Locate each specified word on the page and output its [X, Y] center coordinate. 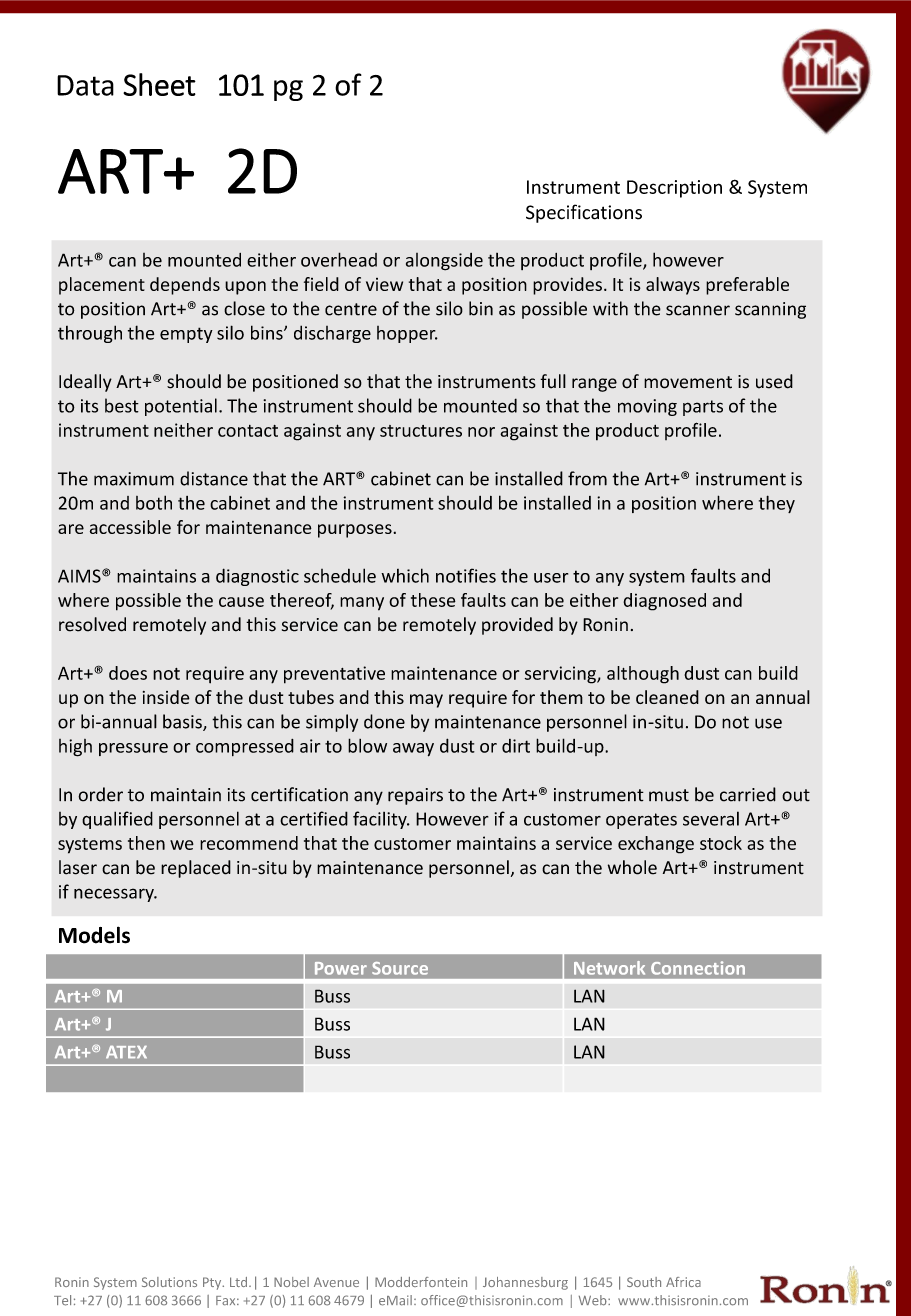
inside [166, 697]
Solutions [169, 1282]
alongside [444, 262]
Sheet [159, 84]
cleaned [667, 697]
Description [674, 189]
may [426, 701]
